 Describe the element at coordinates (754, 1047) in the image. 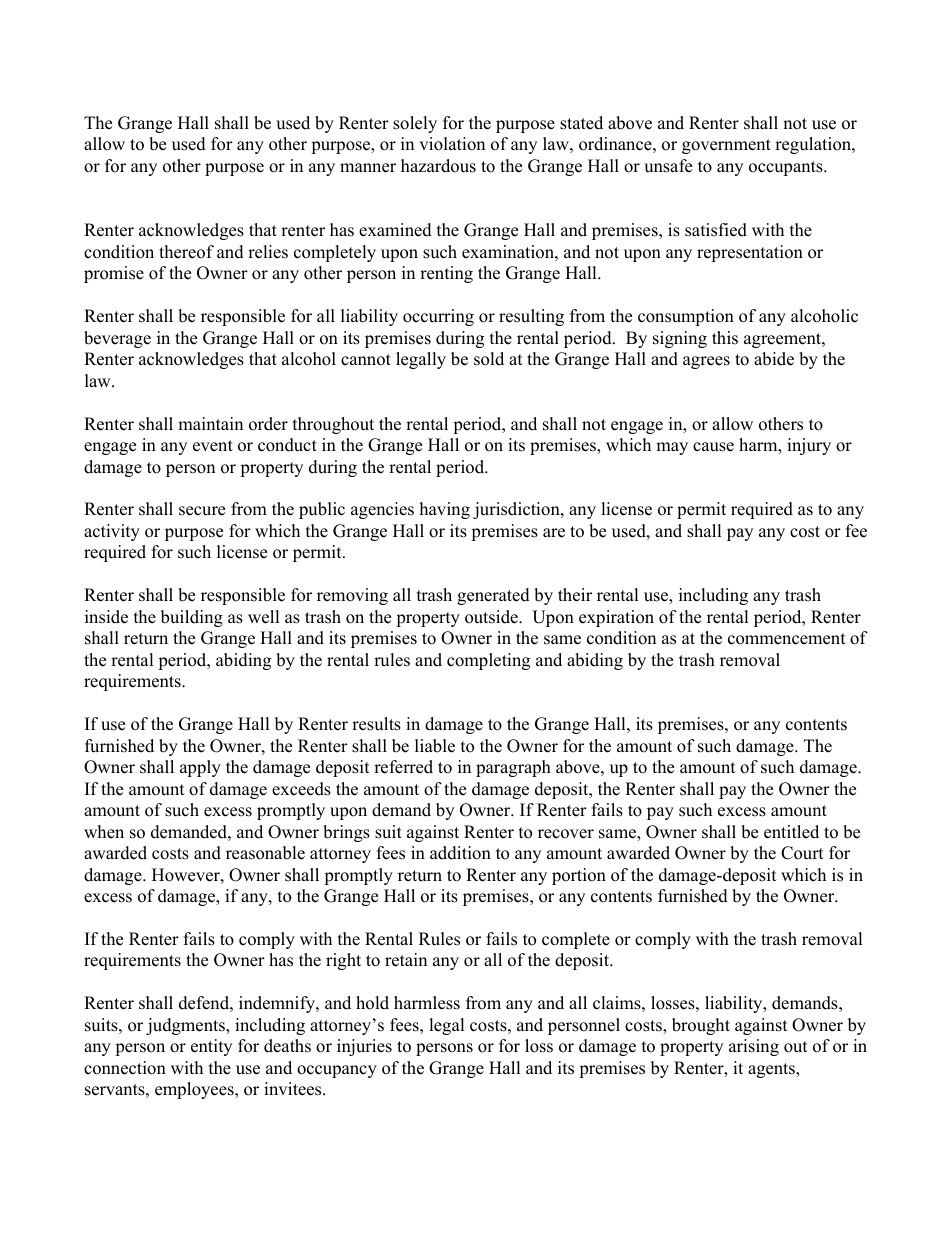

I see `arising` at that location.
